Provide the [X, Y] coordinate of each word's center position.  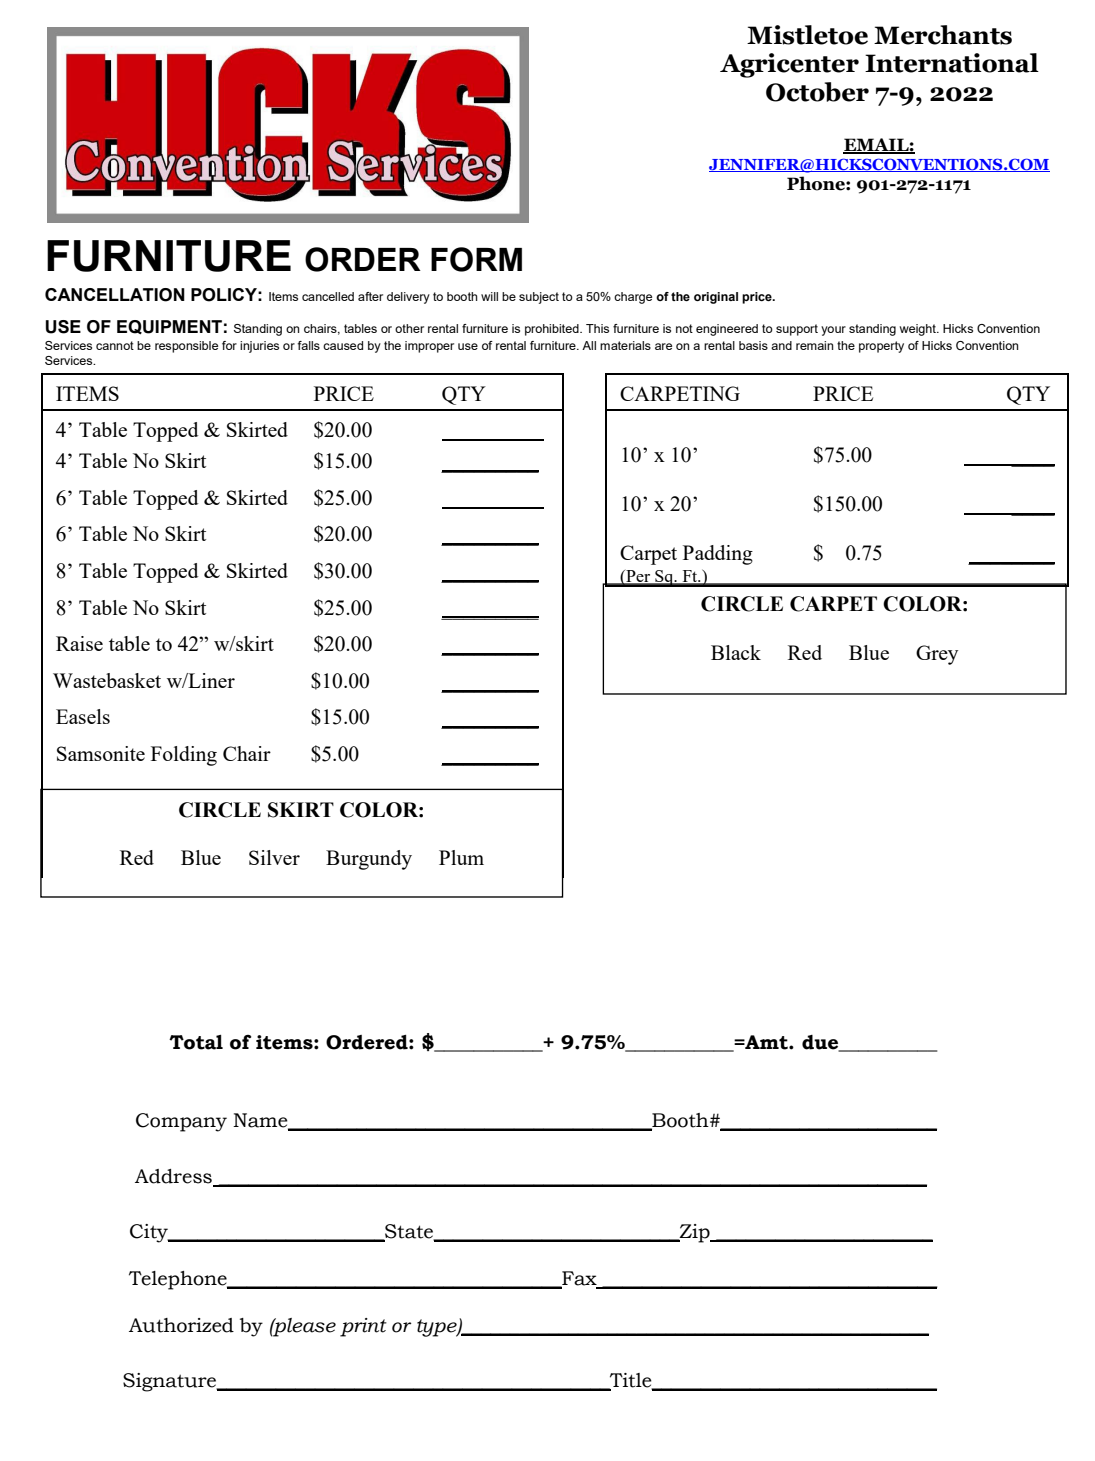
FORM [476, 259]
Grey [937, 655]
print [363, 1327]
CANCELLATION [115, 295]
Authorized [181, 1325]
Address [173, 1176]
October [817, 92]
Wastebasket [107, 680]
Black [736, 652]
